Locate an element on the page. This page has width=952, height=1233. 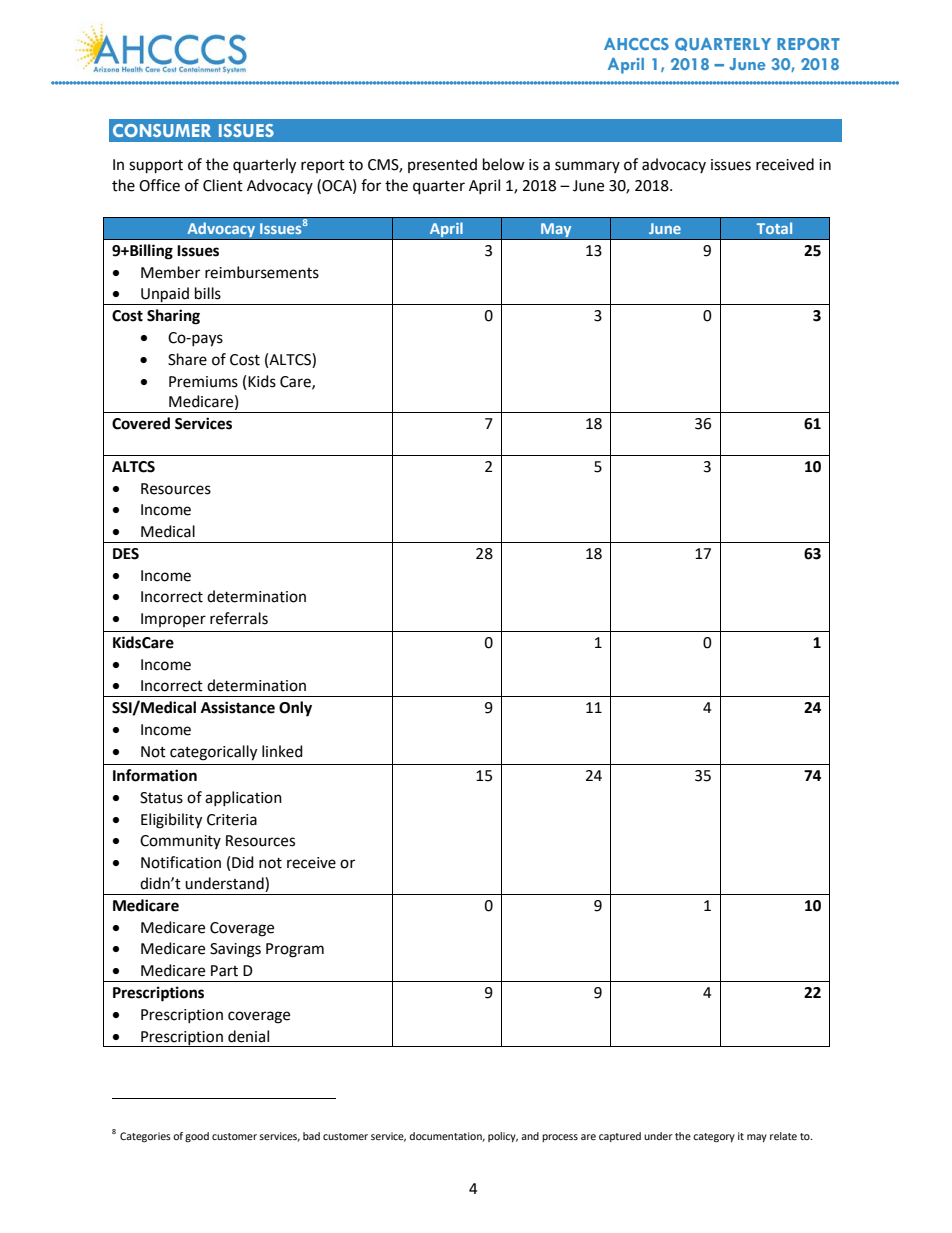
linked is located at coordinates (282, 751).
